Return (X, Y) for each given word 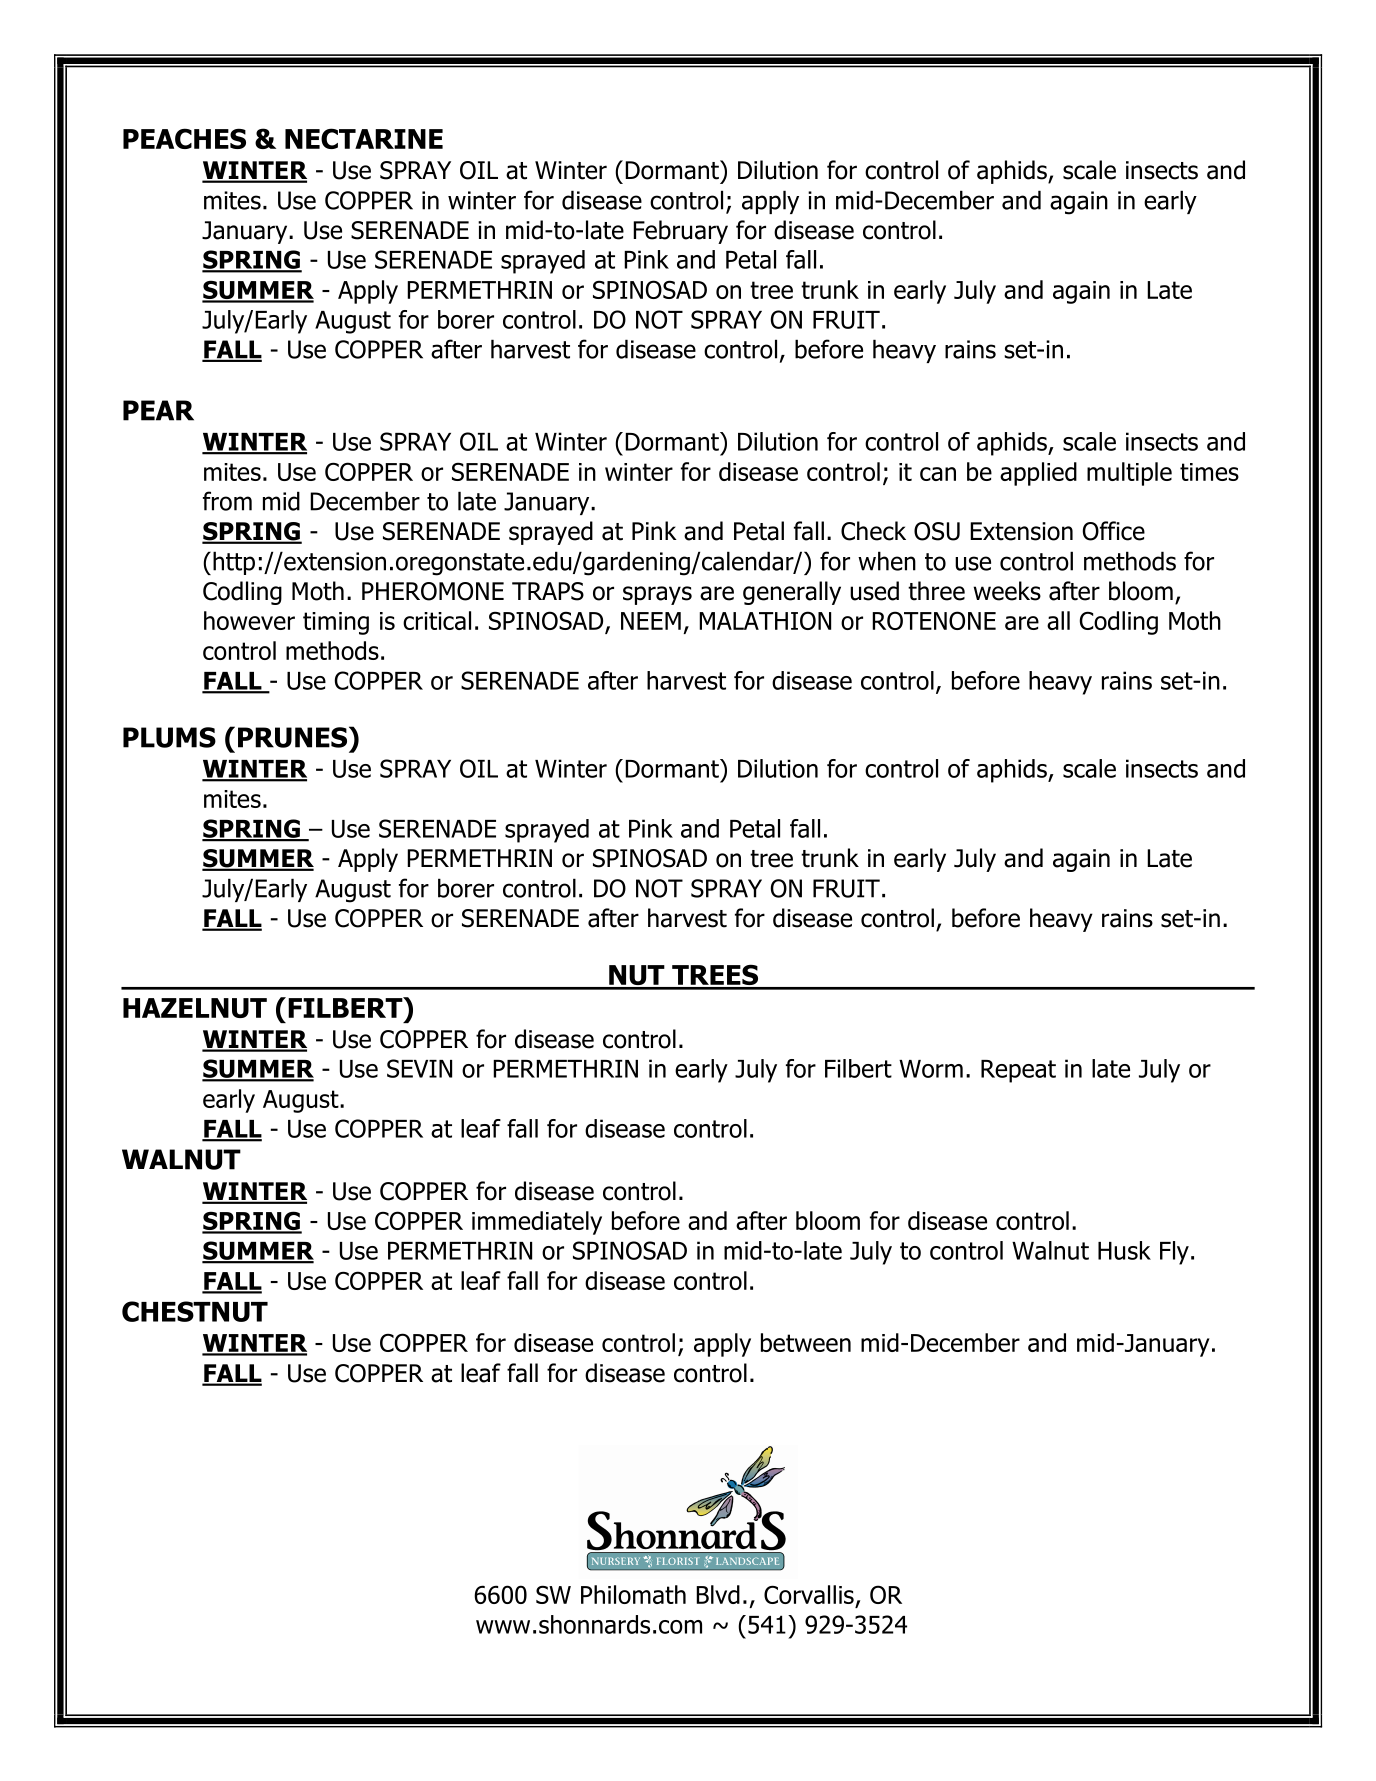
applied (1038, 474)
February (680, 232)
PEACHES (184, 138)
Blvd (718, 1594)
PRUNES (294, 737)
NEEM (651, 621)
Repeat (1018, 1071)
